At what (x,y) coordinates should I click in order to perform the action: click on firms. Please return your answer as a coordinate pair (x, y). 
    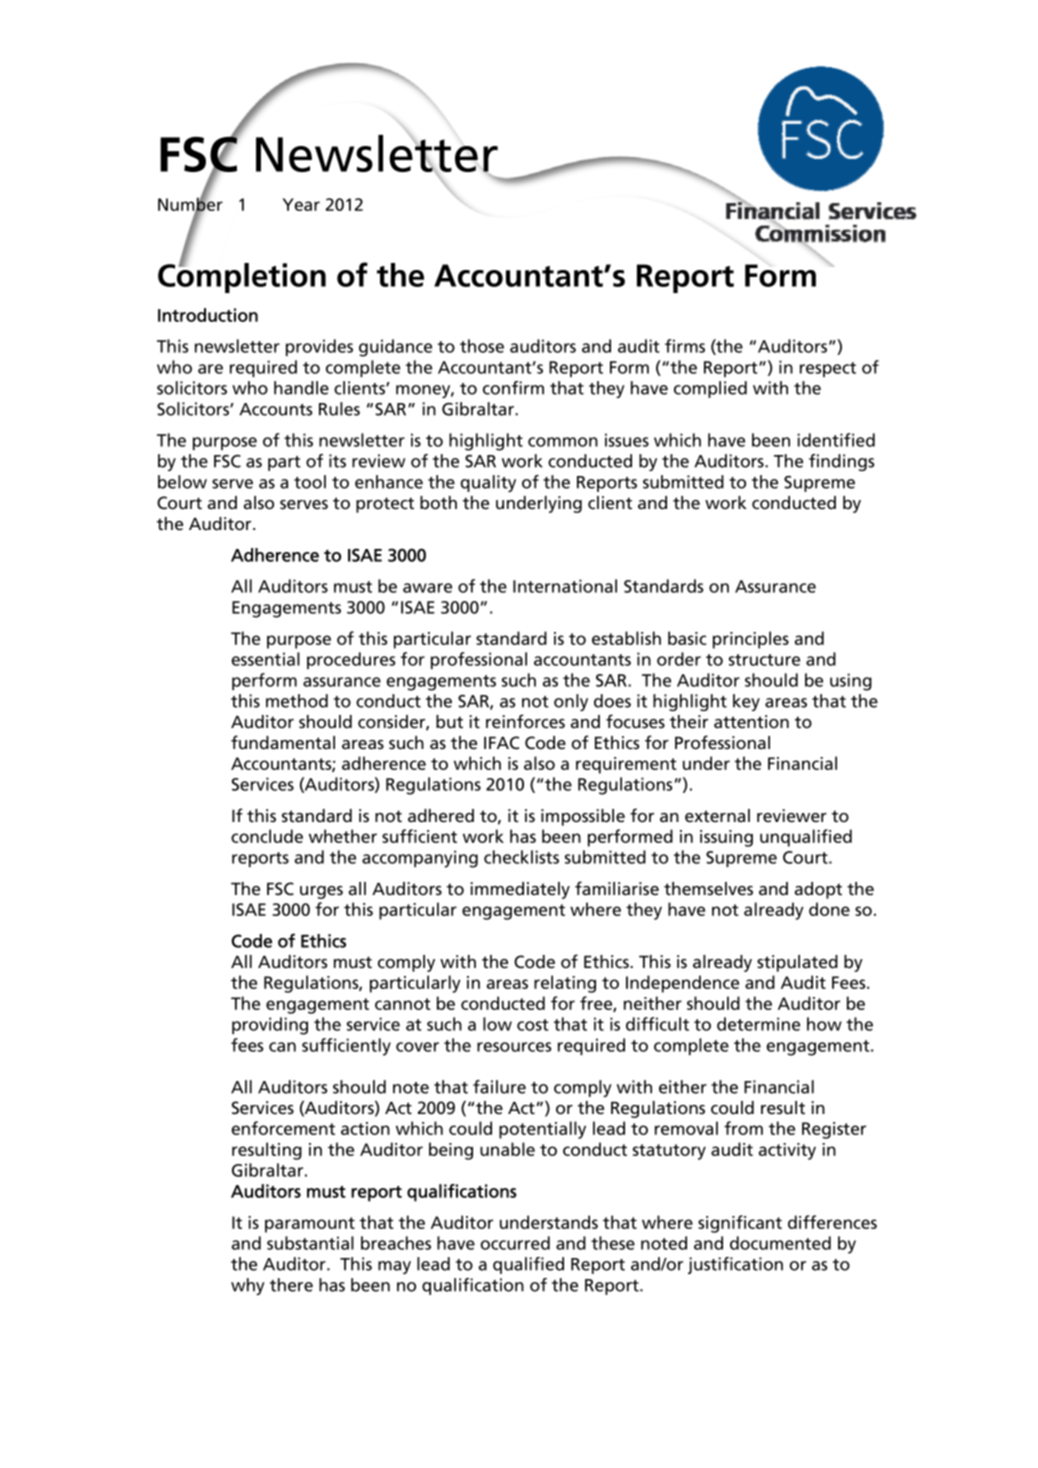
    Looking at the image, I should click on (685, 346).
